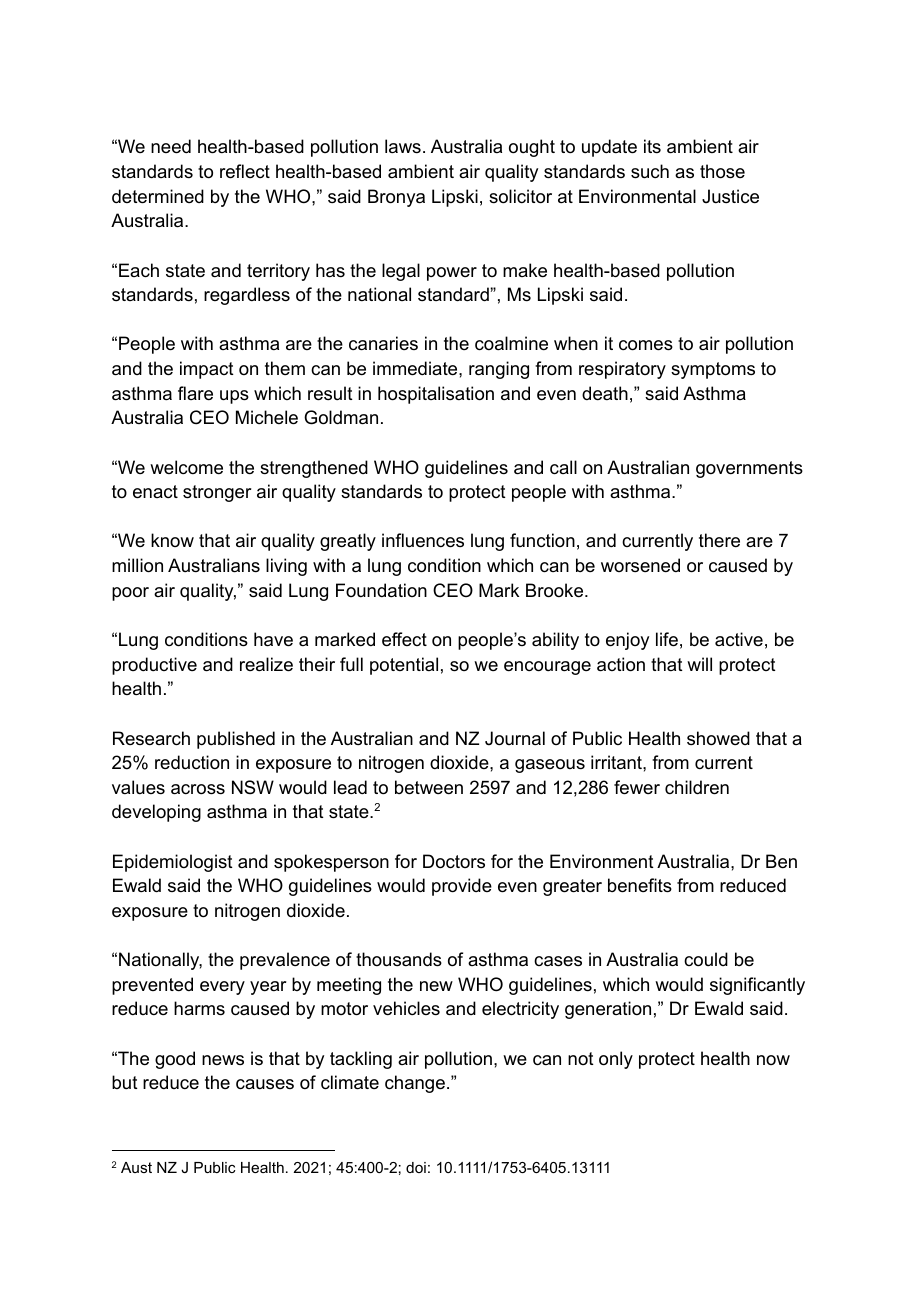  Describe the element at coordinates (423, 540) in the image. I see `influences` at that location.
